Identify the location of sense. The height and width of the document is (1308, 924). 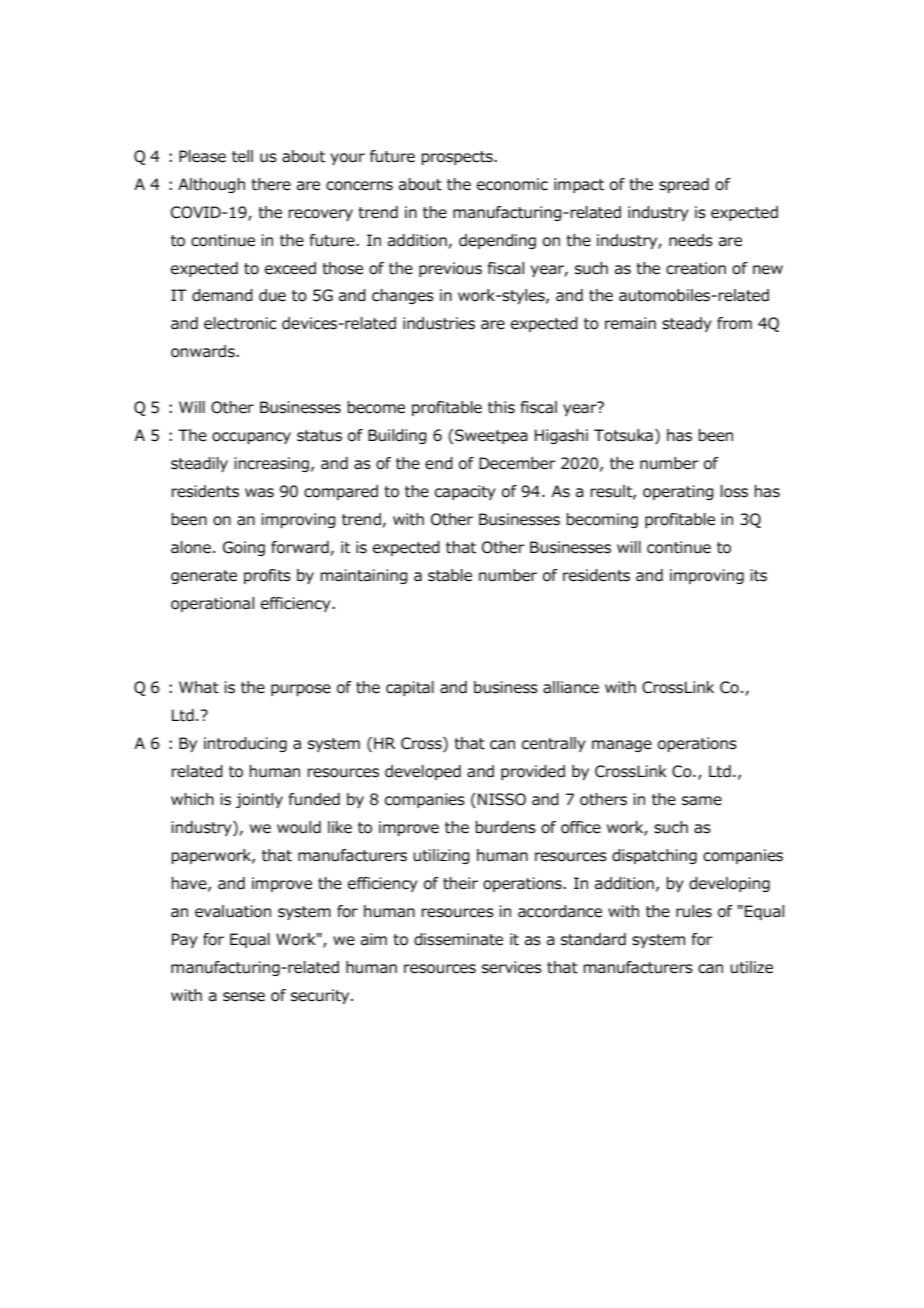
(244, 997).
